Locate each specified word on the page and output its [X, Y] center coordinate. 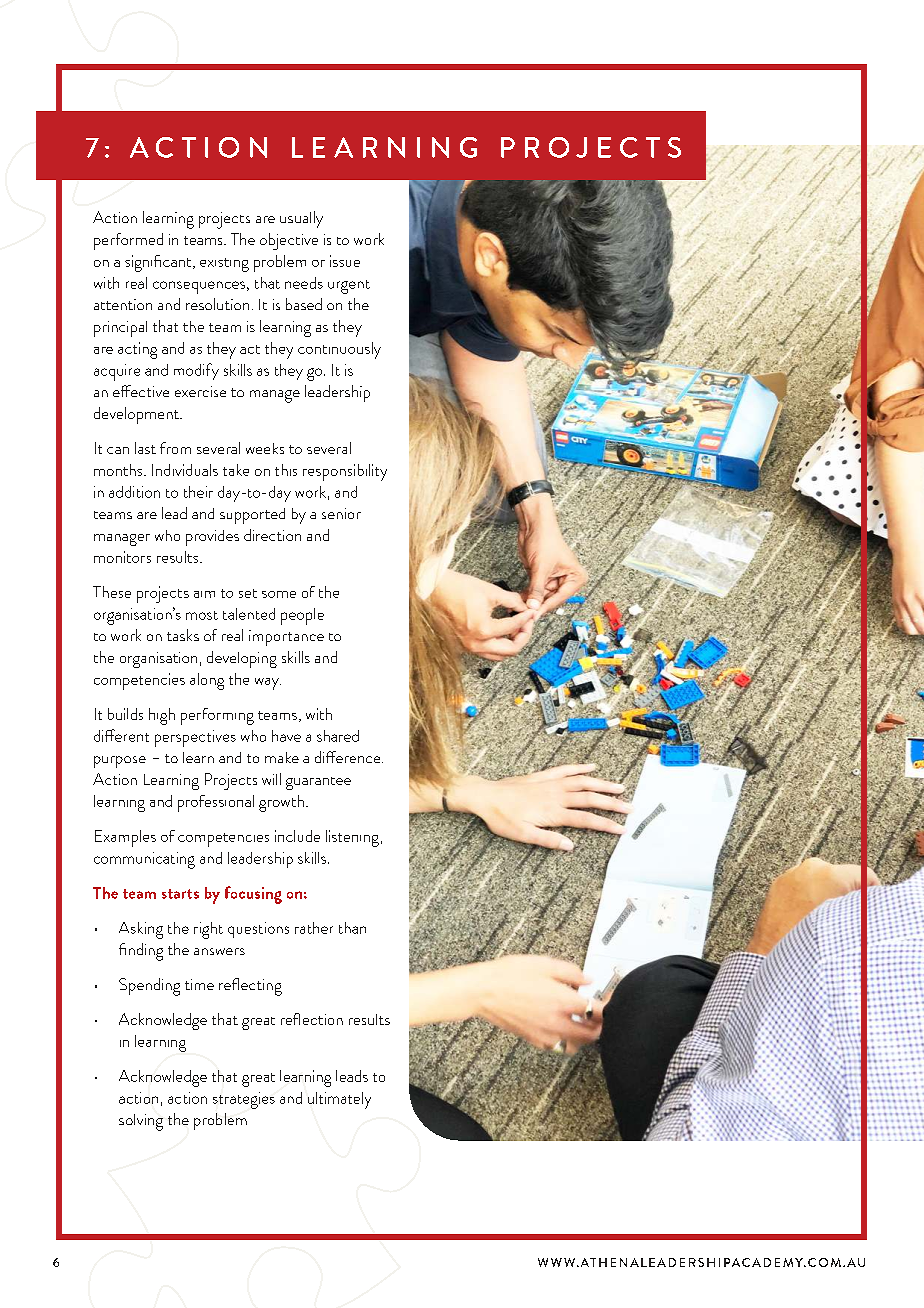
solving [141, 1122]
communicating [144, 860]
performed [128, 241]
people [302, 616]
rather [314, 928]
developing [242, 659]
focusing [253, 895]
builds [125, 714]
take [236, 470]
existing [224, 265]
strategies [244, 1100]
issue [345, 261]
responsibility [345, 472]
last [145, 448]
